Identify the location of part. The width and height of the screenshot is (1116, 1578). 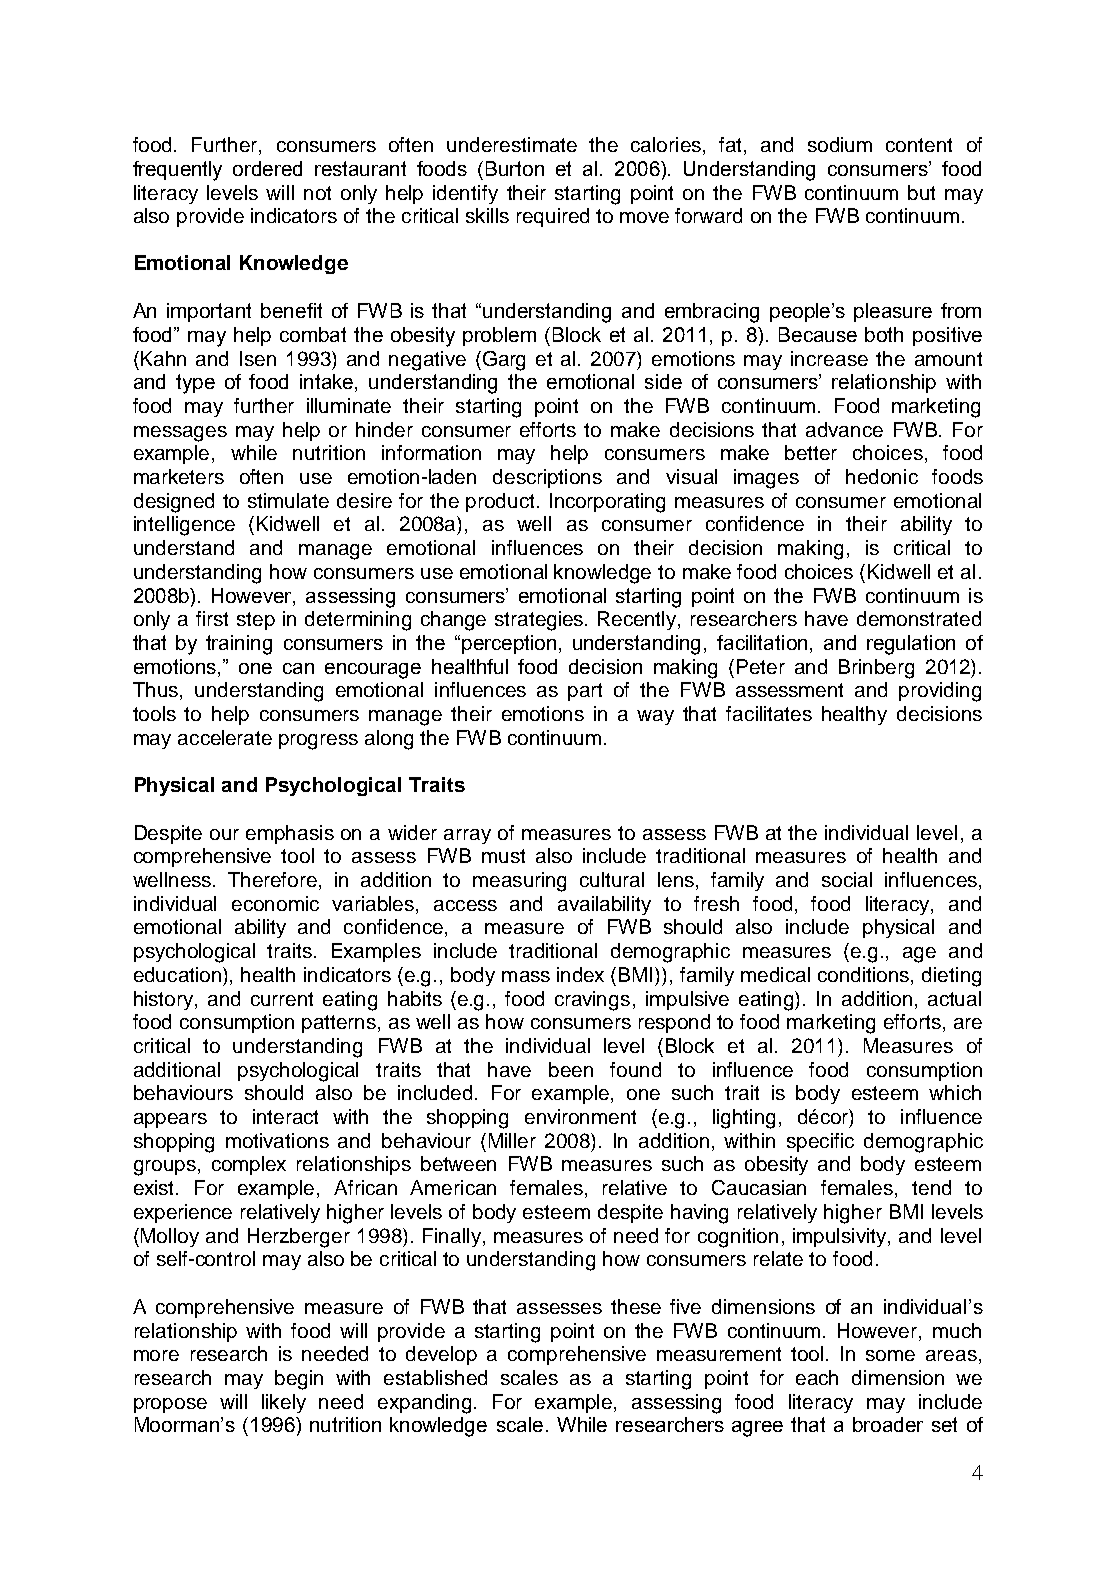
(585, 692).
